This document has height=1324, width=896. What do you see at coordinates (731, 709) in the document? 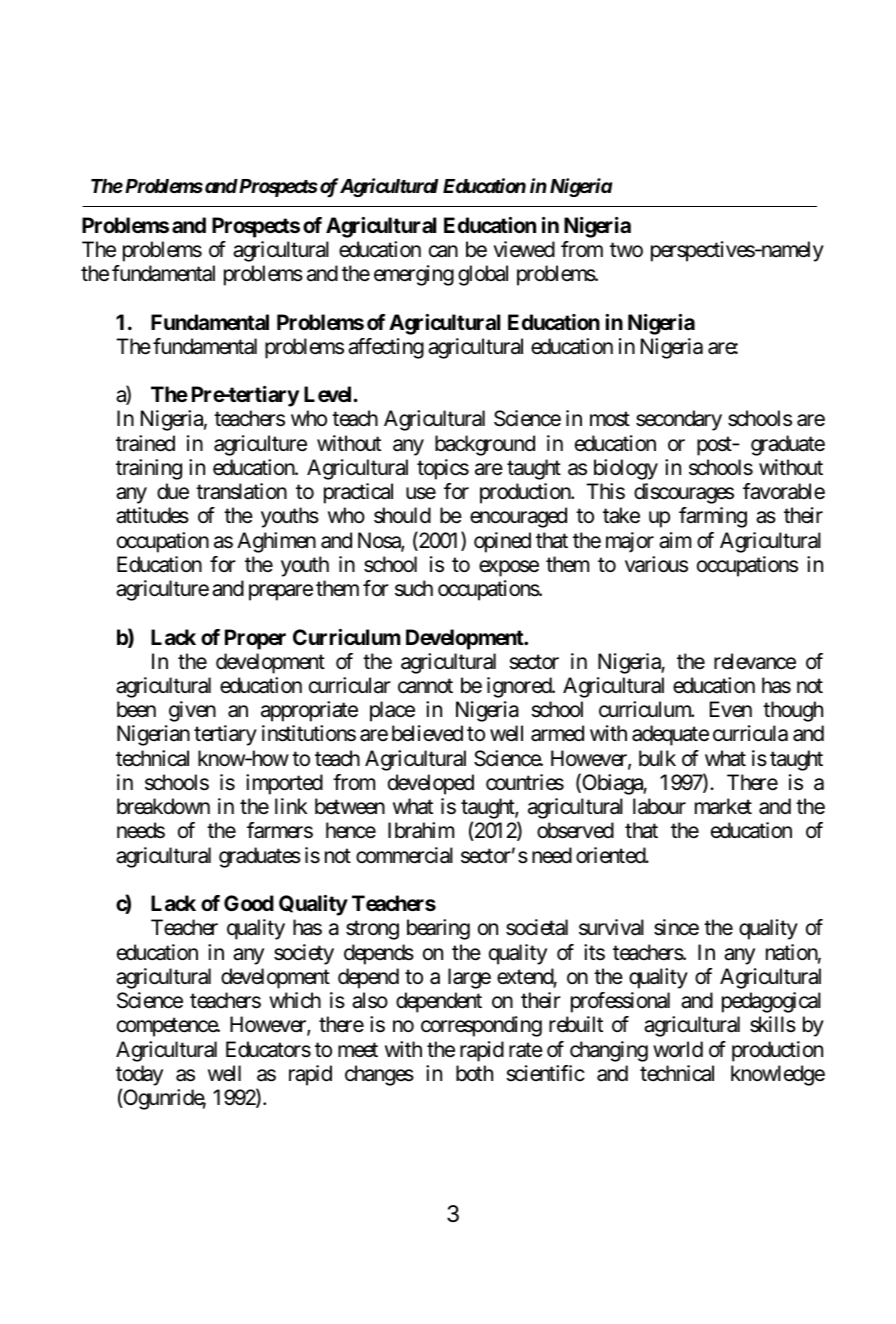
I see `Even` at bounding box center [731, 709].
